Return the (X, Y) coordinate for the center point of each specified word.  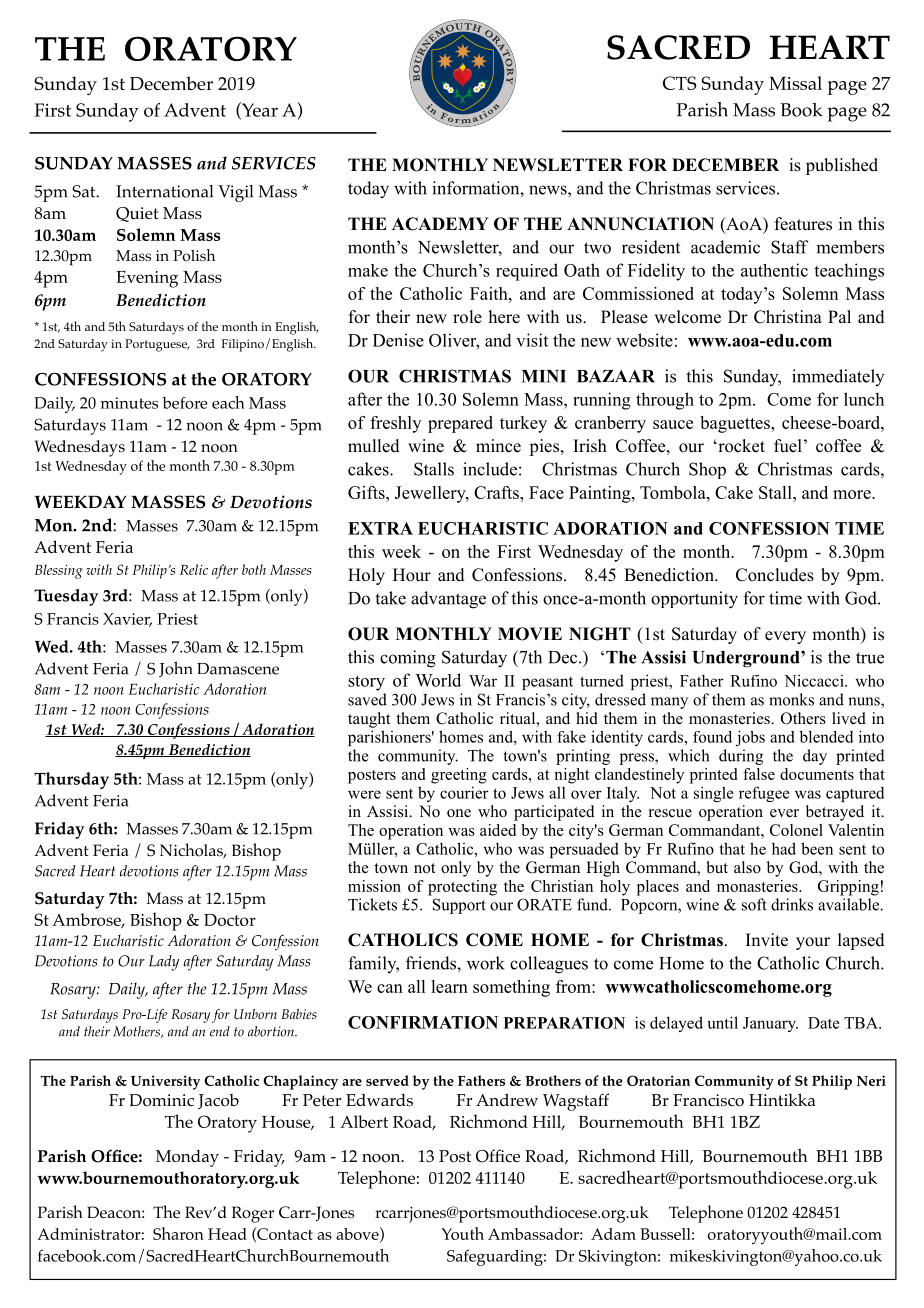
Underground (747, 659)
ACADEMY (440, 224)
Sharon (178, 1233)
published (842, 166)
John (176, 669)
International (164, 191)
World (438, 680)
